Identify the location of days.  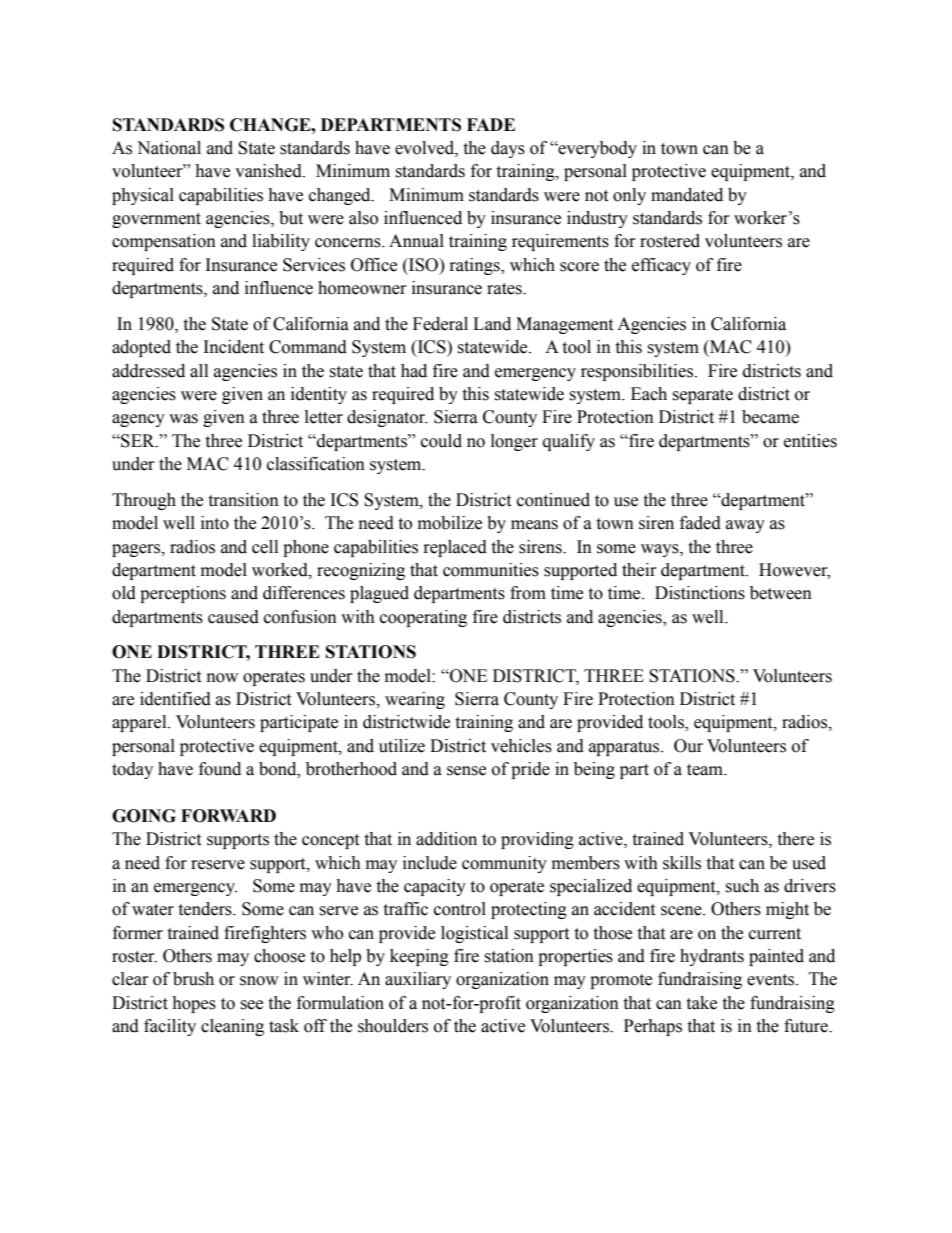
(508, 149).
